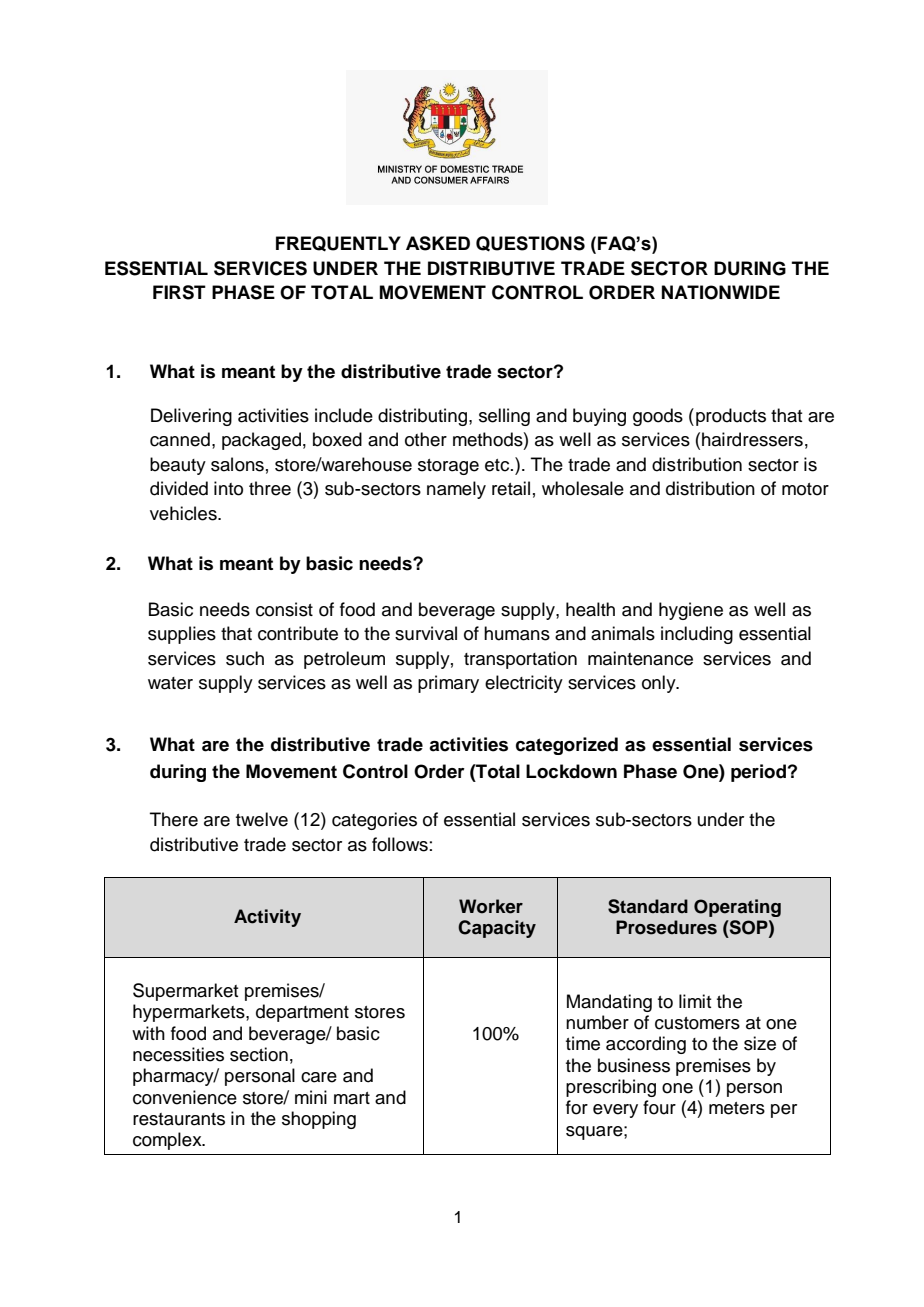 This document has width=924, height=1307. What do you see at coordinates (262, 819) in the document?
I see `twelve` at bounding box center [262, 819].
